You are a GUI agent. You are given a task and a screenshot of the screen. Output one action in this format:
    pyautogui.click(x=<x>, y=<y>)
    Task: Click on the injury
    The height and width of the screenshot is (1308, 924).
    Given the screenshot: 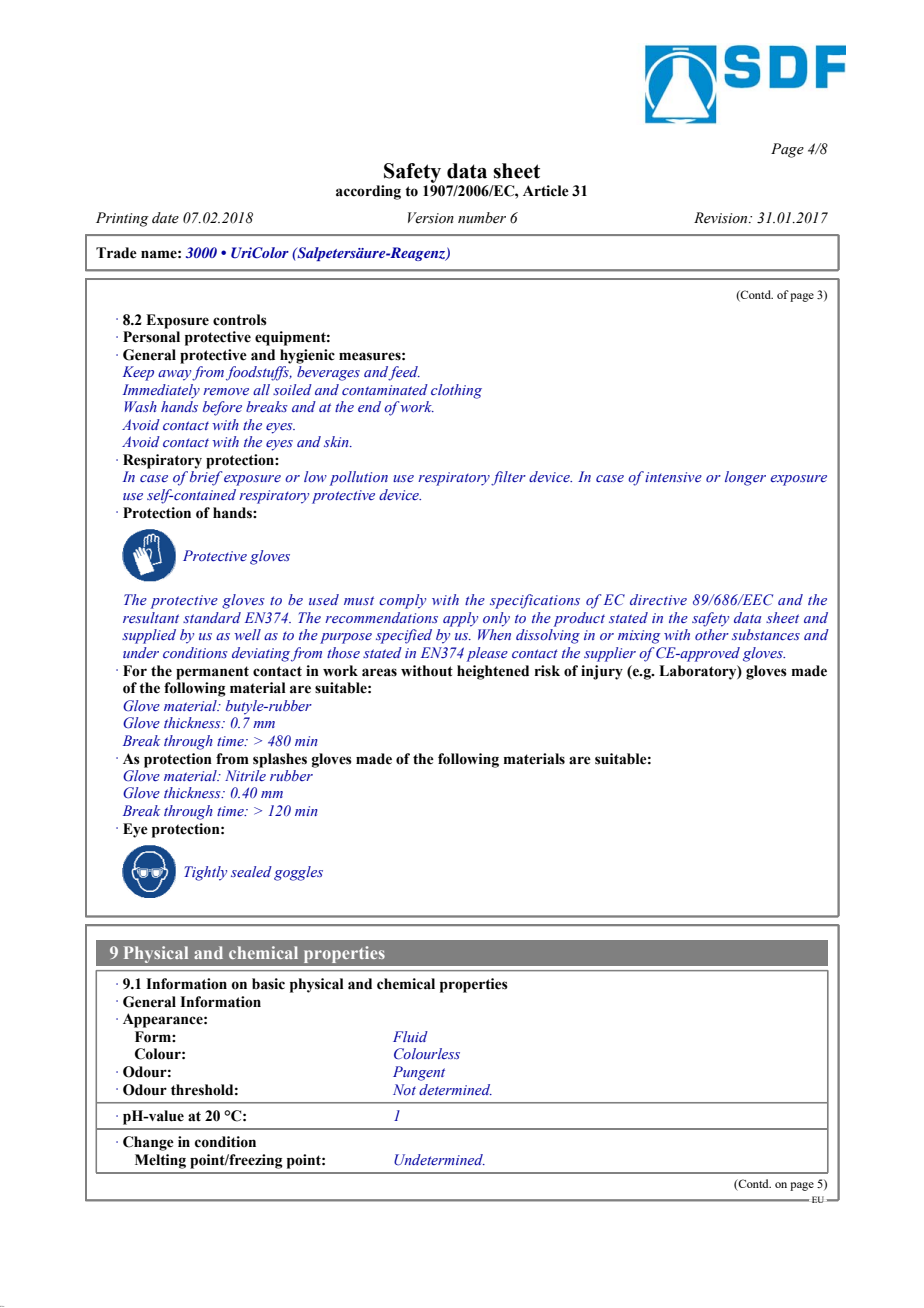 What is the action you would take?
    pyautogui.click(x=602, y=672)
